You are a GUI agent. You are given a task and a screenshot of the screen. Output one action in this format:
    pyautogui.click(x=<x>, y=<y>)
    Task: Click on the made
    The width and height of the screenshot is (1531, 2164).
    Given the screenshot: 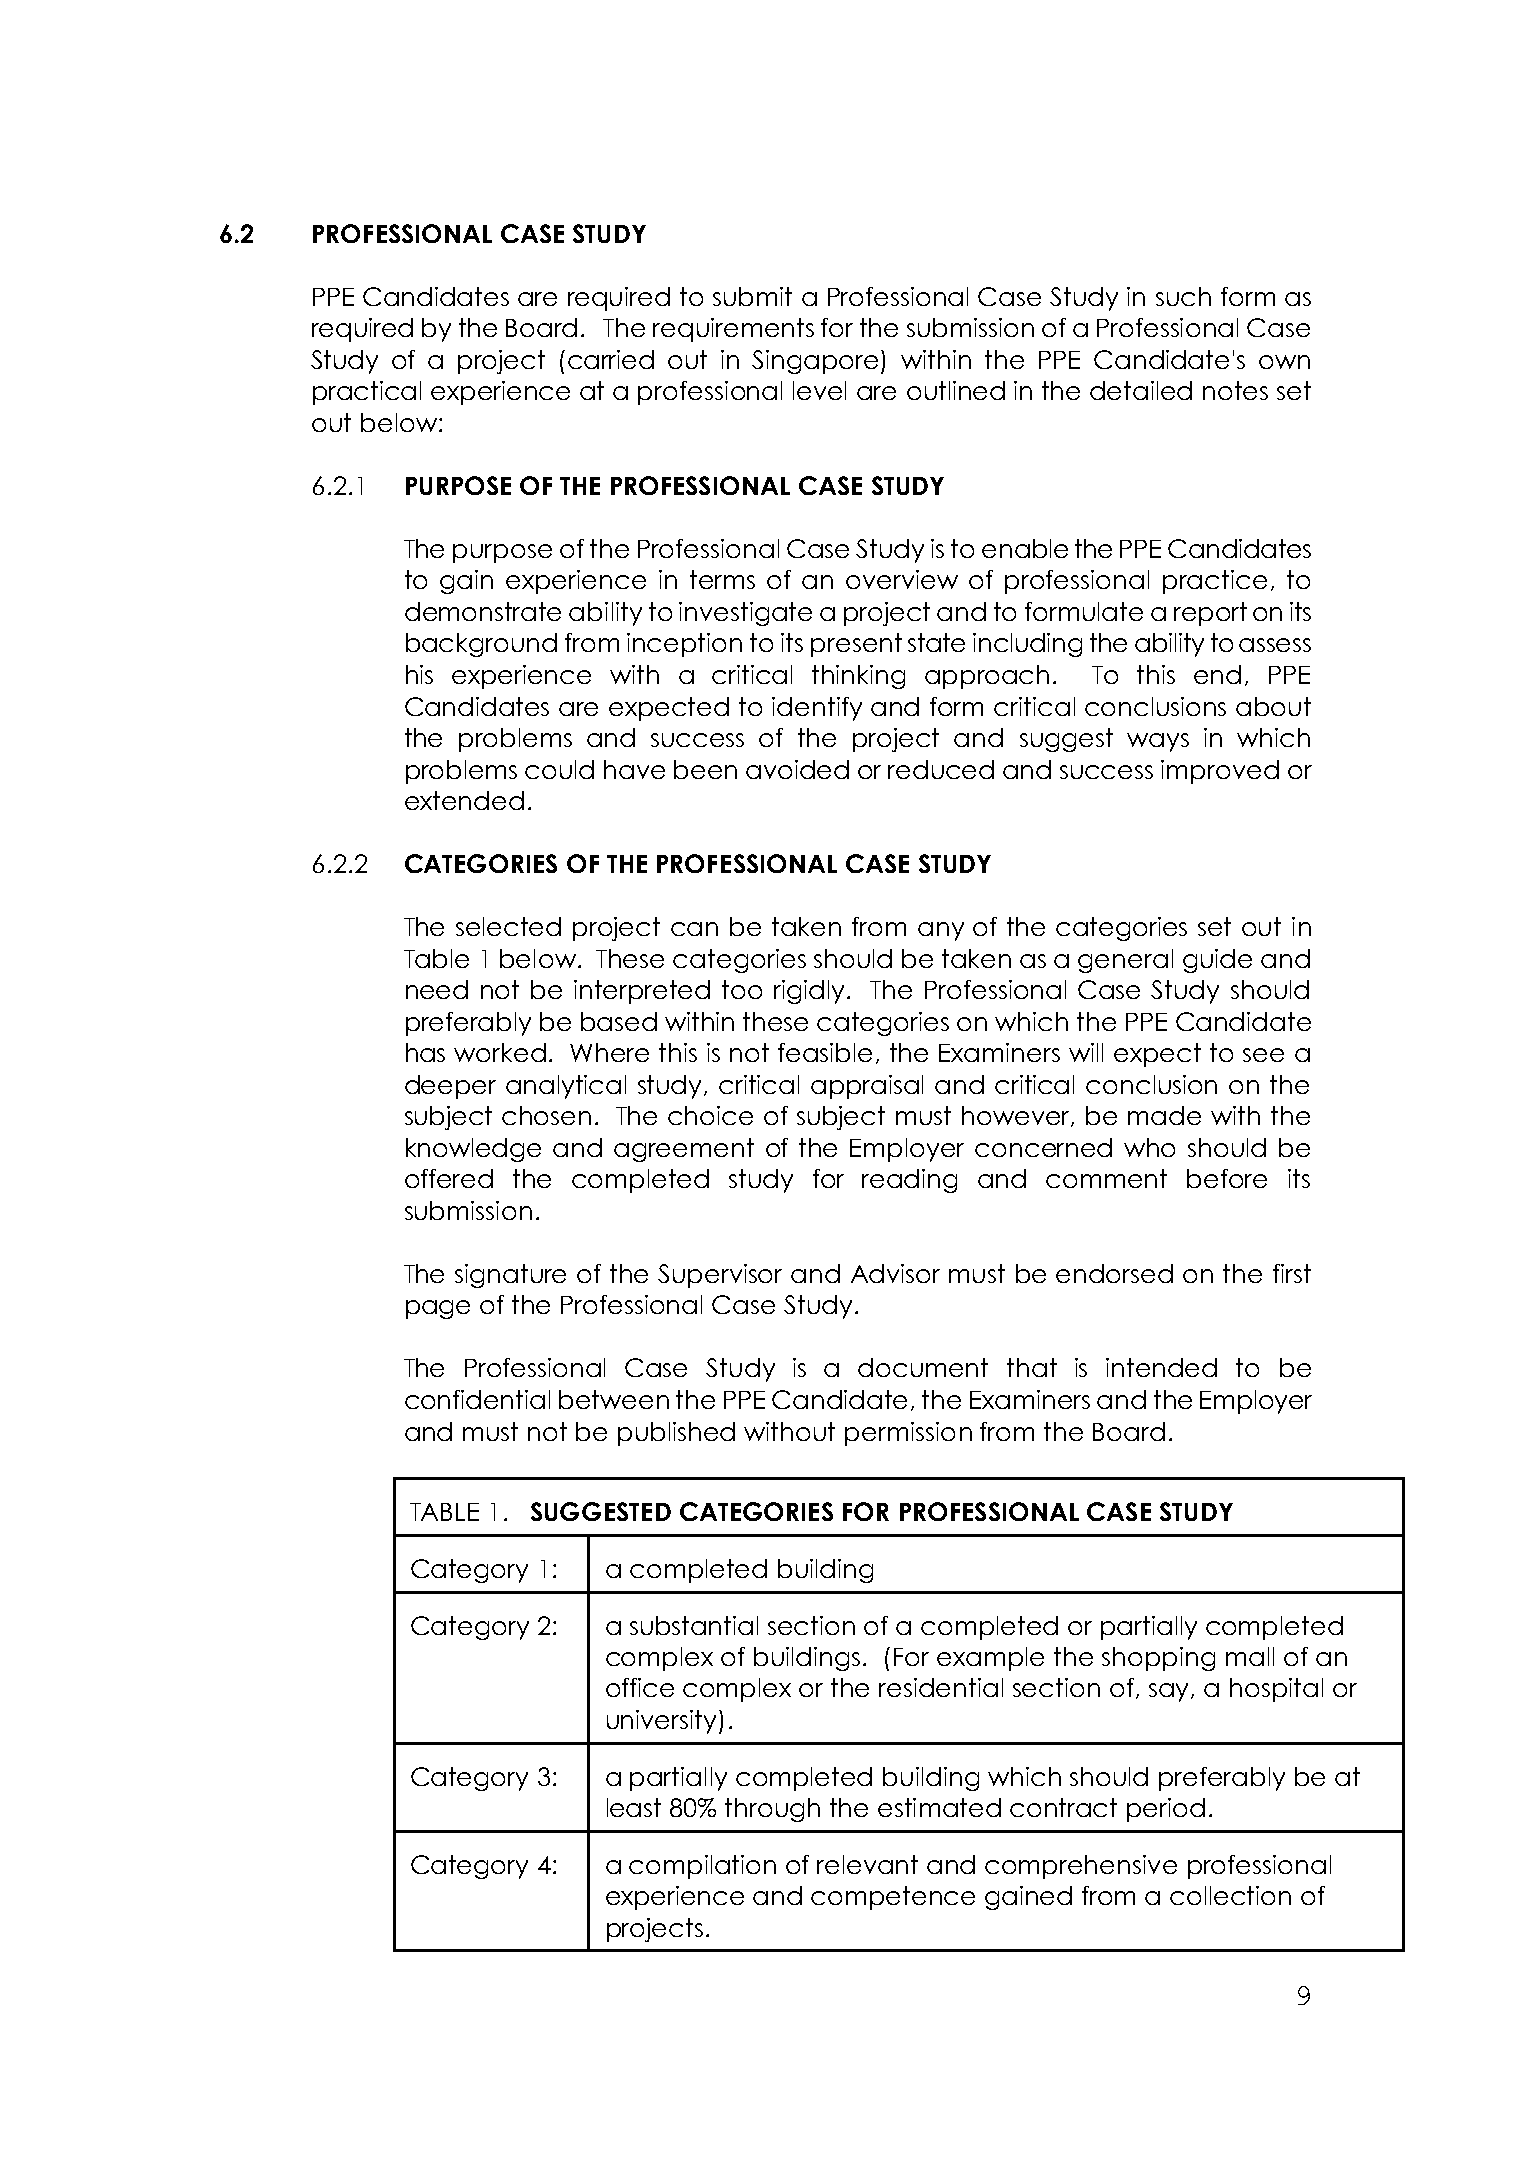 What is the action you would take?
    pyautogui.click(x=1164, y=1115)
